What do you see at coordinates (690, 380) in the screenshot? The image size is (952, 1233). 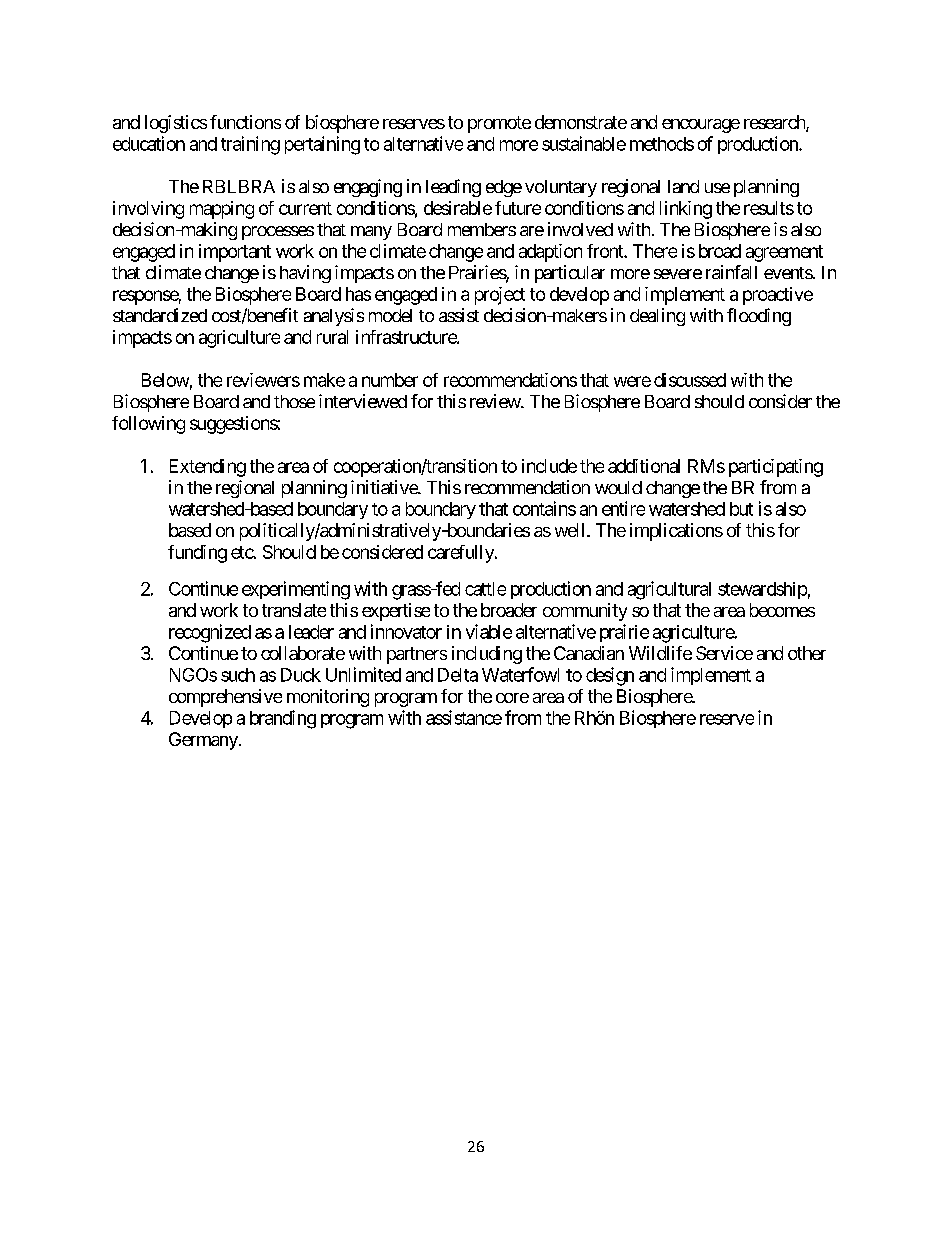 I see `discussed` at bounding box center [690, 380].
